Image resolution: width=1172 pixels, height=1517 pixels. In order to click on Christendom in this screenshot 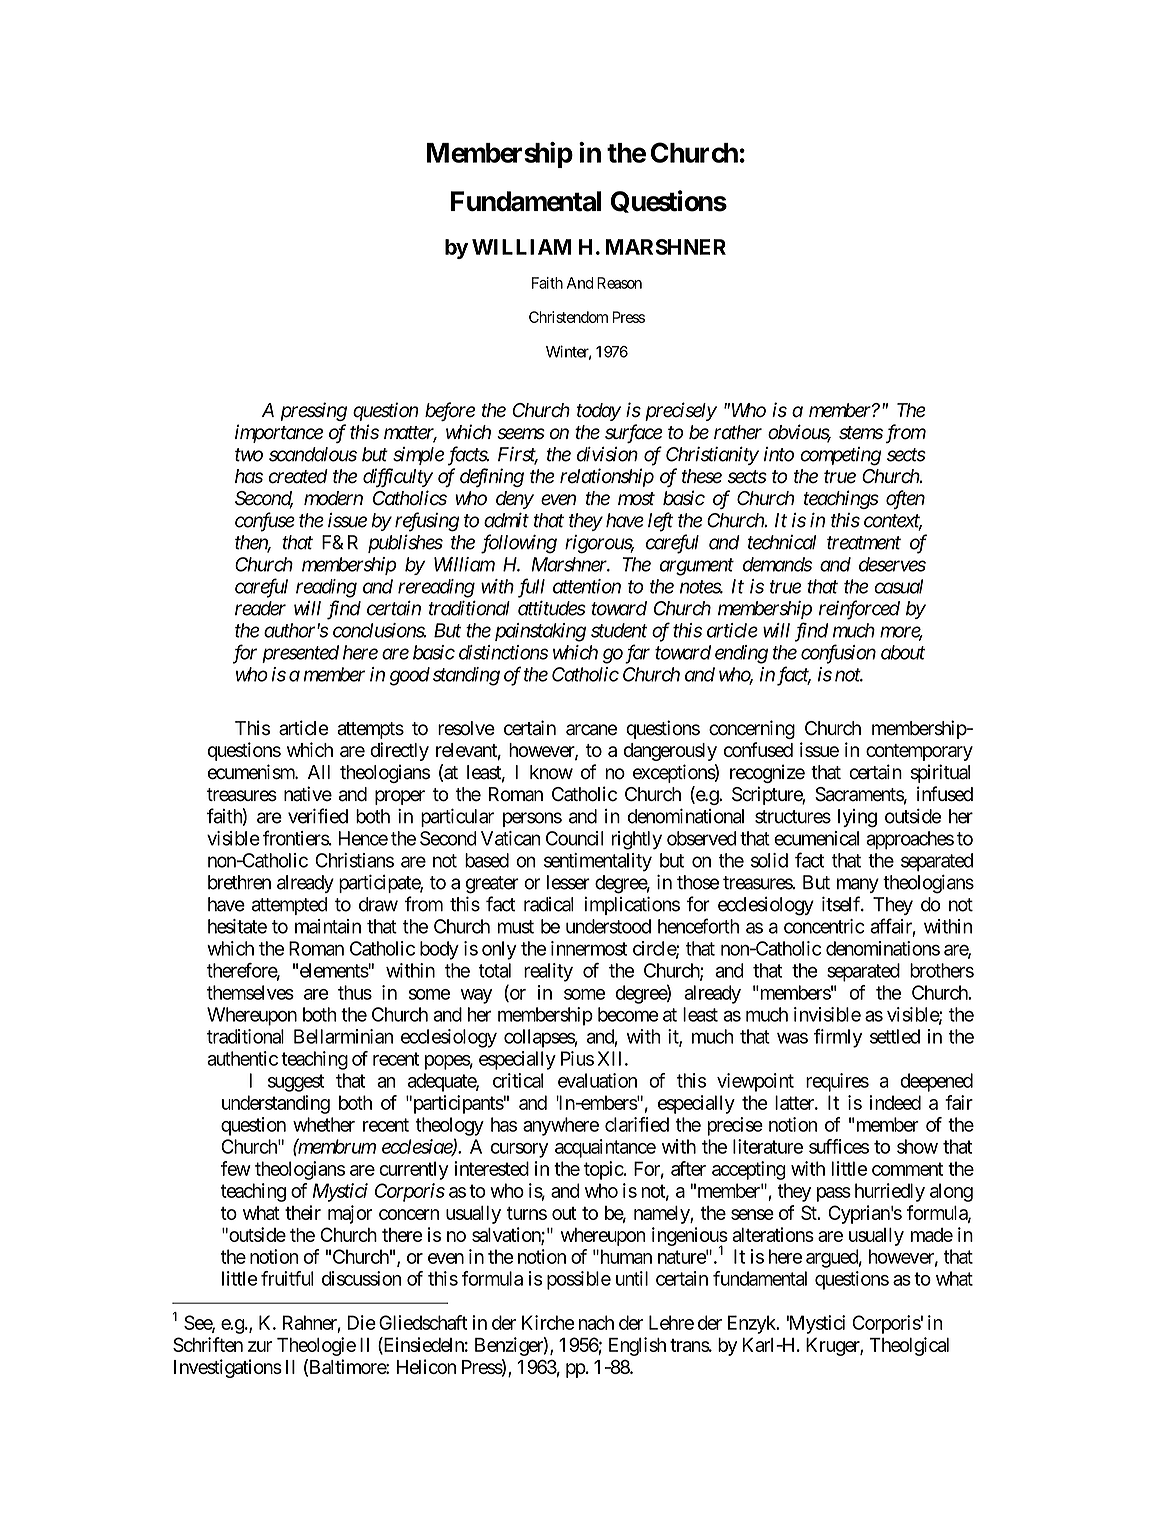, I will do `click(568, 317)`.
